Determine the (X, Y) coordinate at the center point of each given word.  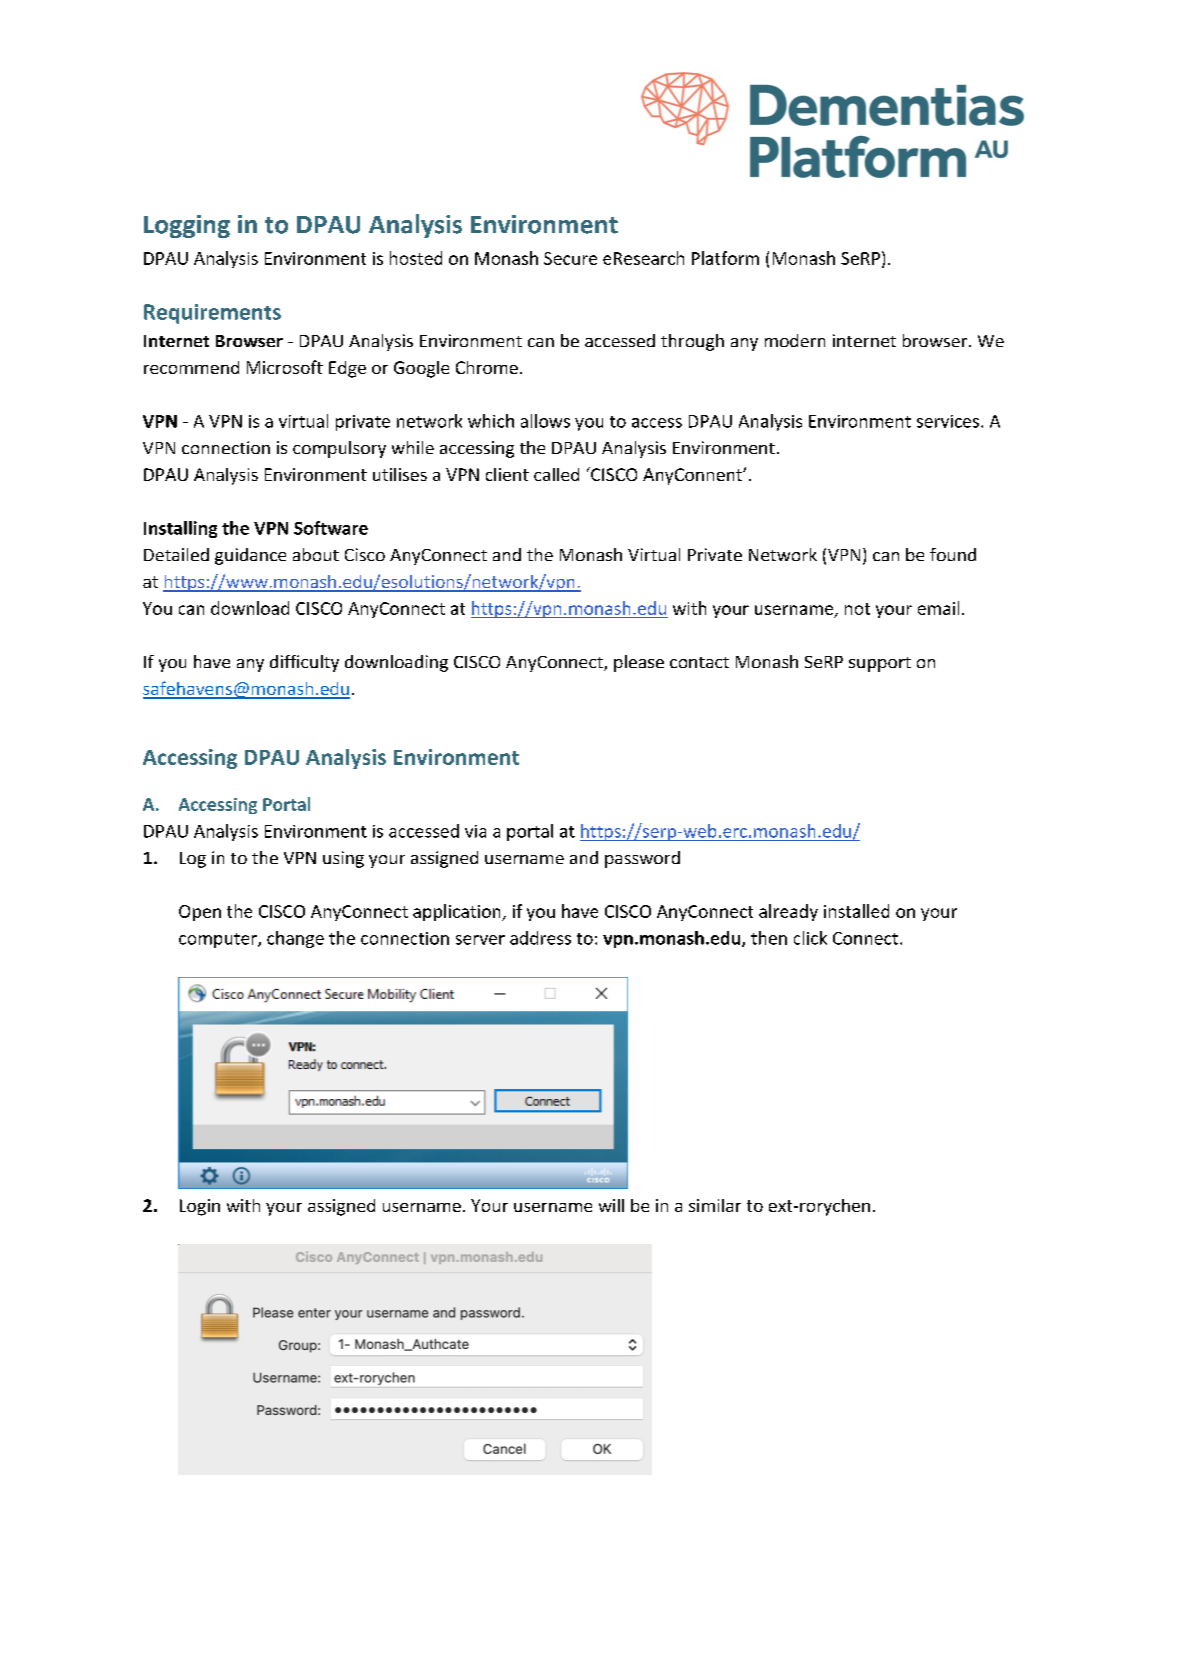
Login (200, 1207)
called (556, 474)
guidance (250, 556)
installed (856, 911)
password (642, 859)
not (857, 609)
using (343, 859)
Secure (570, 258)
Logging (187, 226)
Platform (725, 258)
